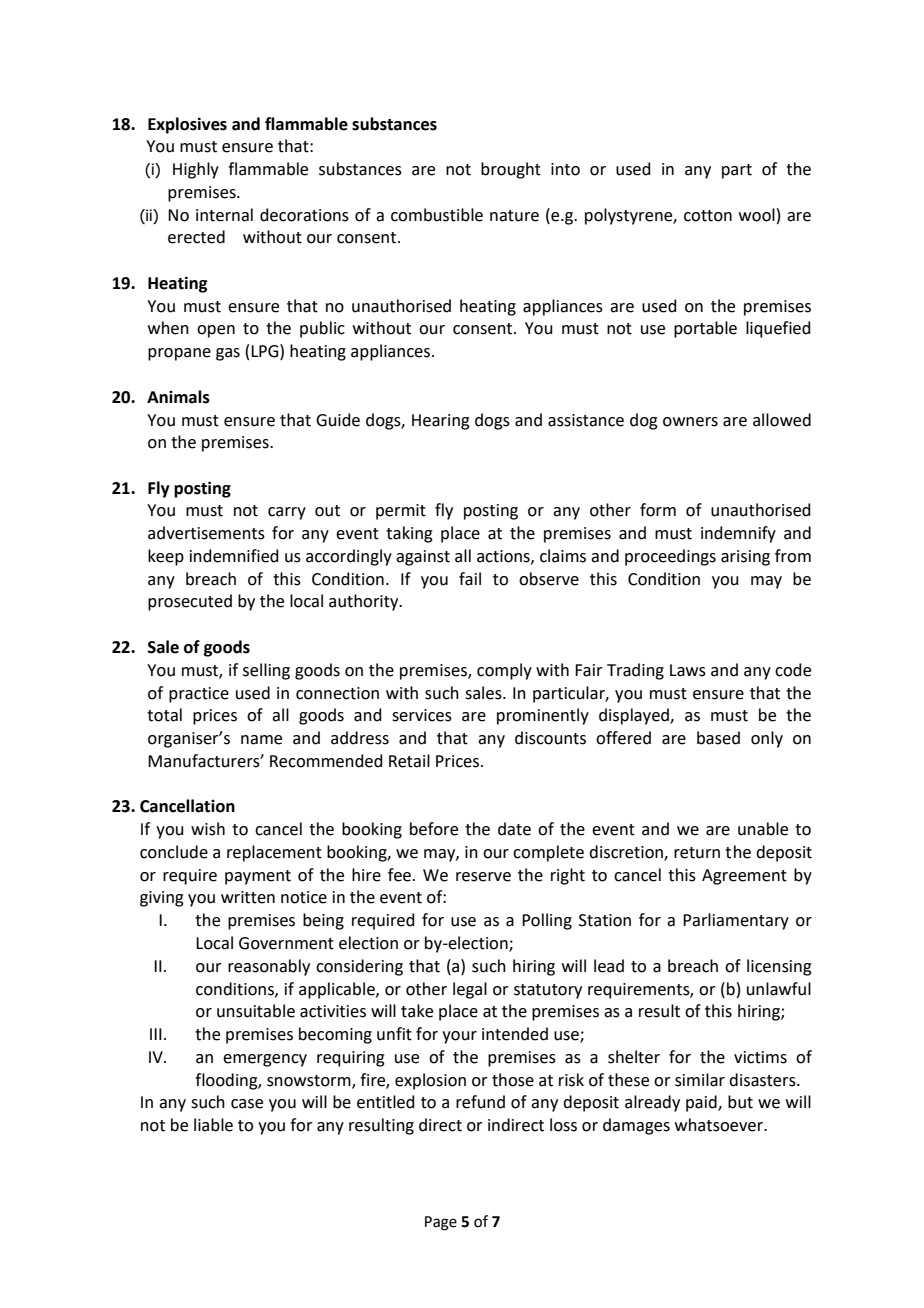 The image size is (924, 1308). Describe the element at coordinates (196, 170) in the document. I see `Highly` at that location.
